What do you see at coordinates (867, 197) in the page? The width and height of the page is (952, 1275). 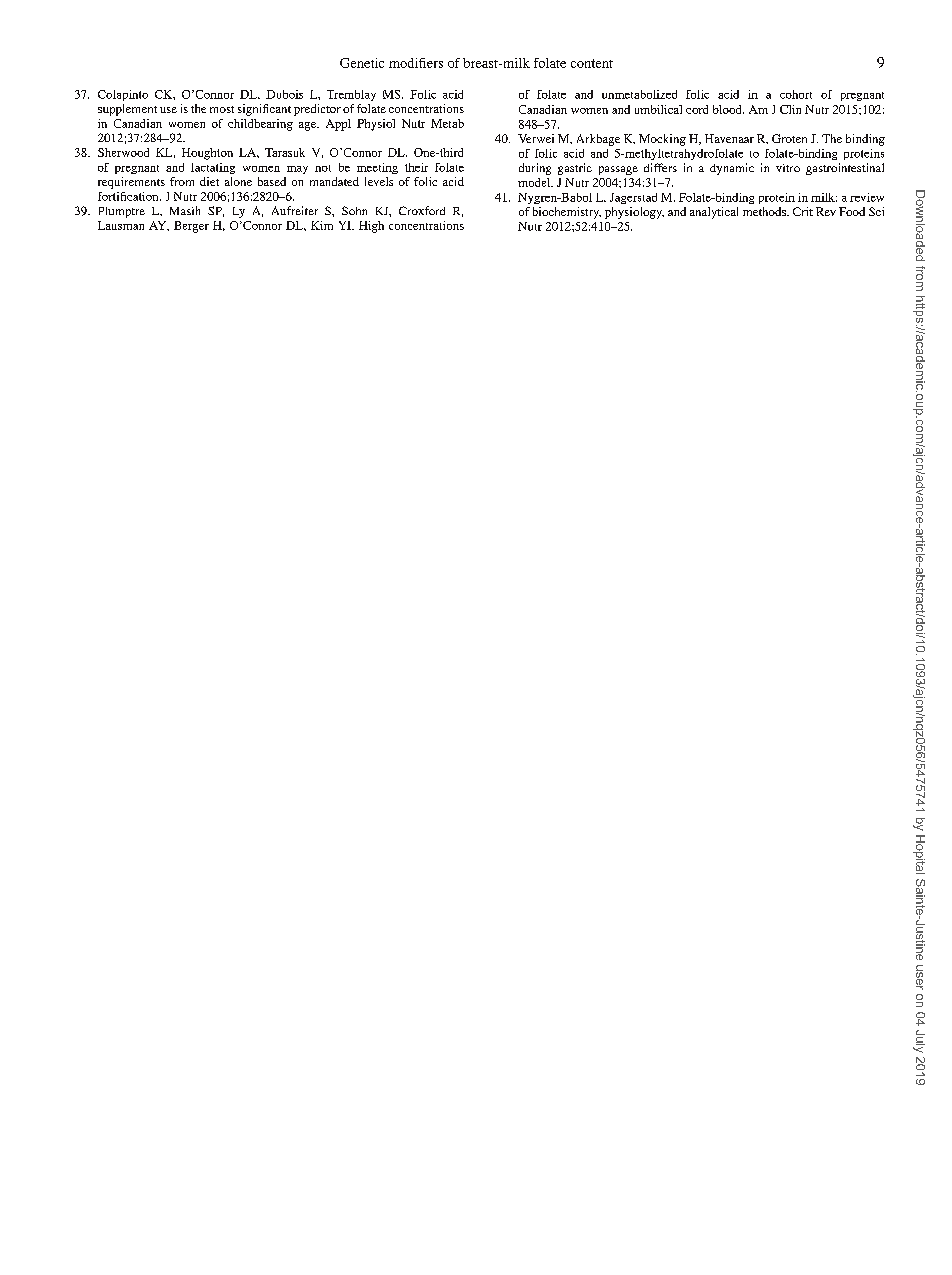 I see `review` at bounding box center [867, 197].
